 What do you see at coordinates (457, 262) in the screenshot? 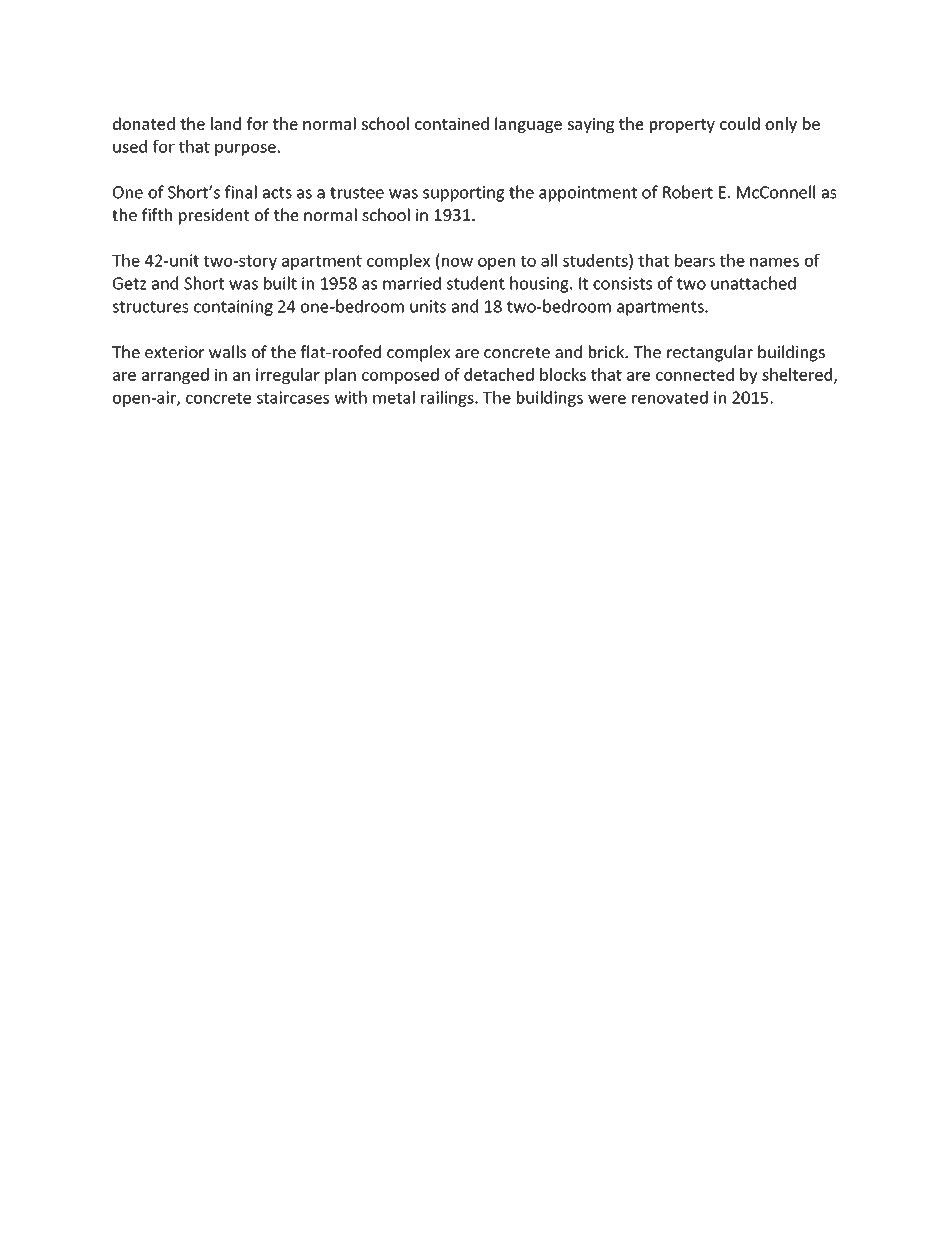
I see `now` at bounding box center [457, 262].
